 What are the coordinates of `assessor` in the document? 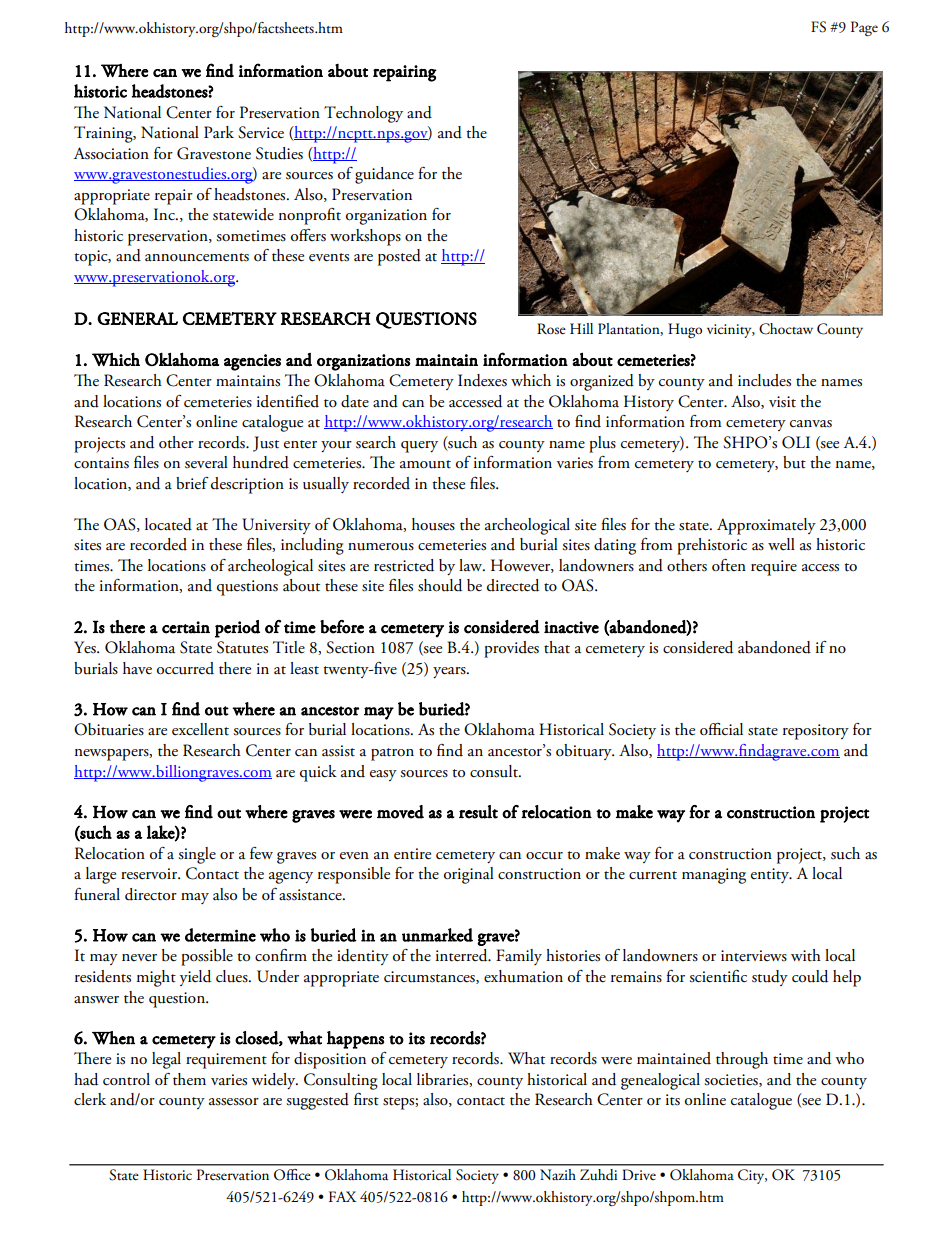 It's located at (234, 1102).
